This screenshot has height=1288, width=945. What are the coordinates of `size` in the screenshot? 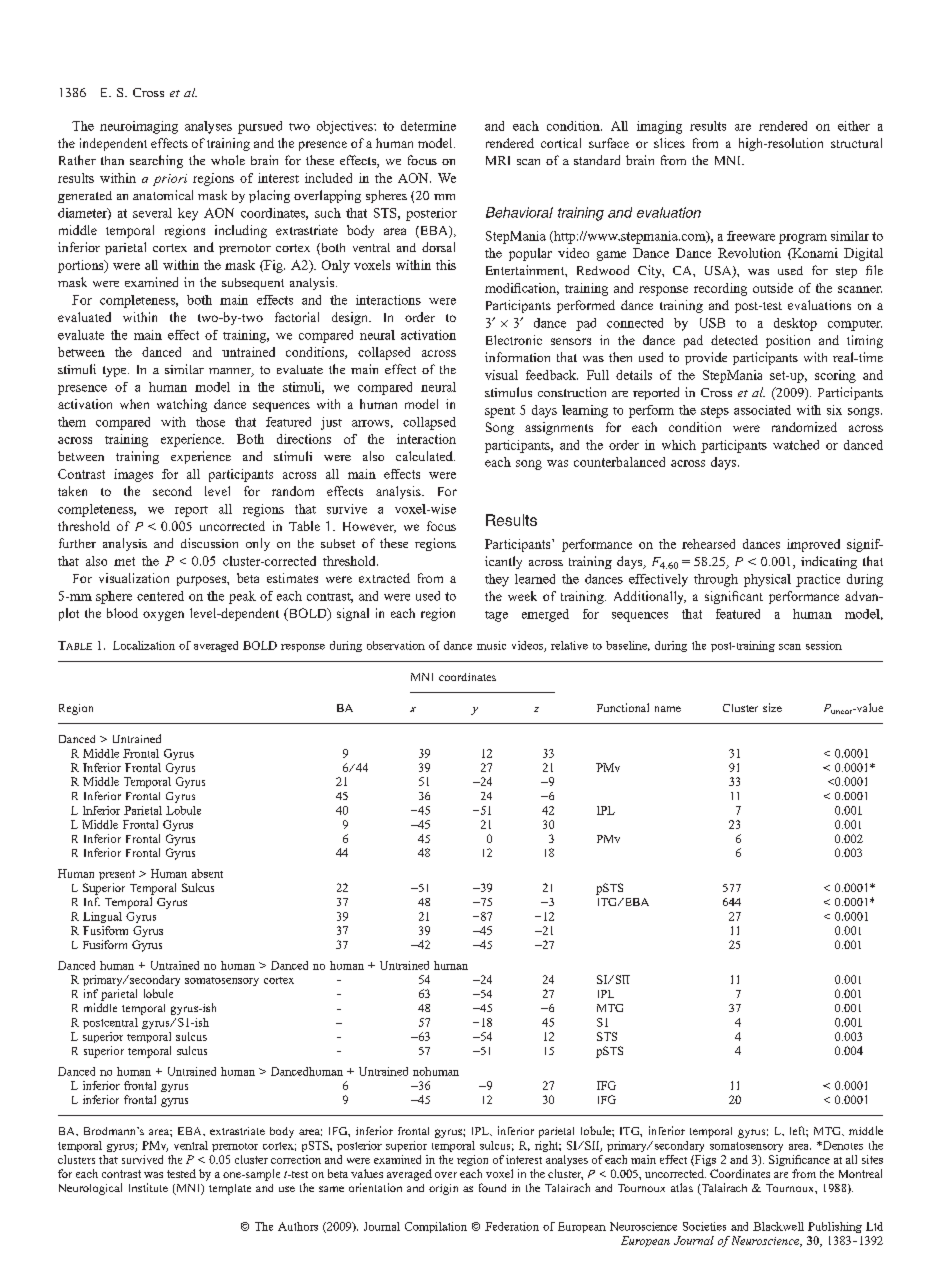 It's located at (772, 707).
